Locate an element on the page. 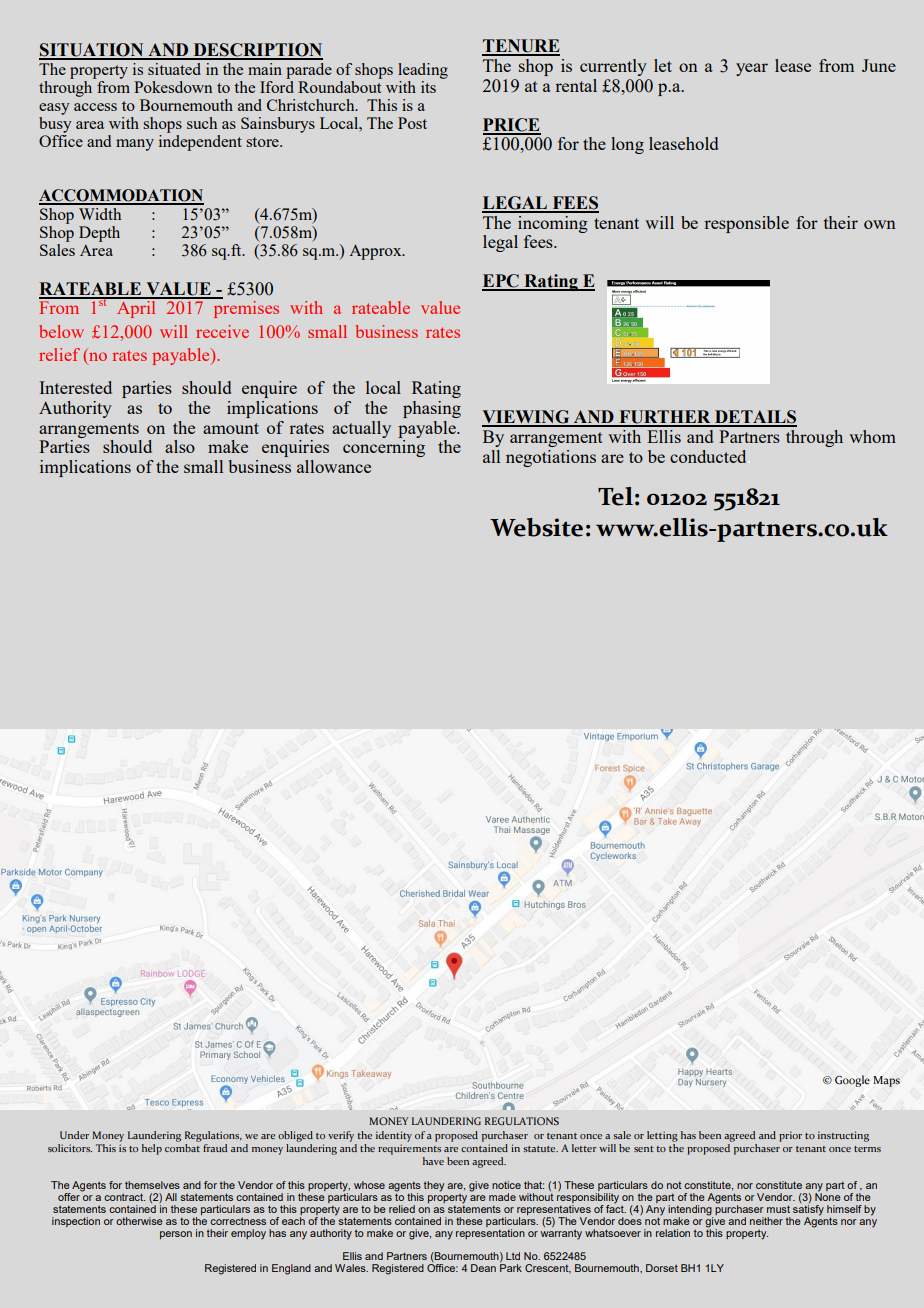  access is located at coordinates (95, 107).
